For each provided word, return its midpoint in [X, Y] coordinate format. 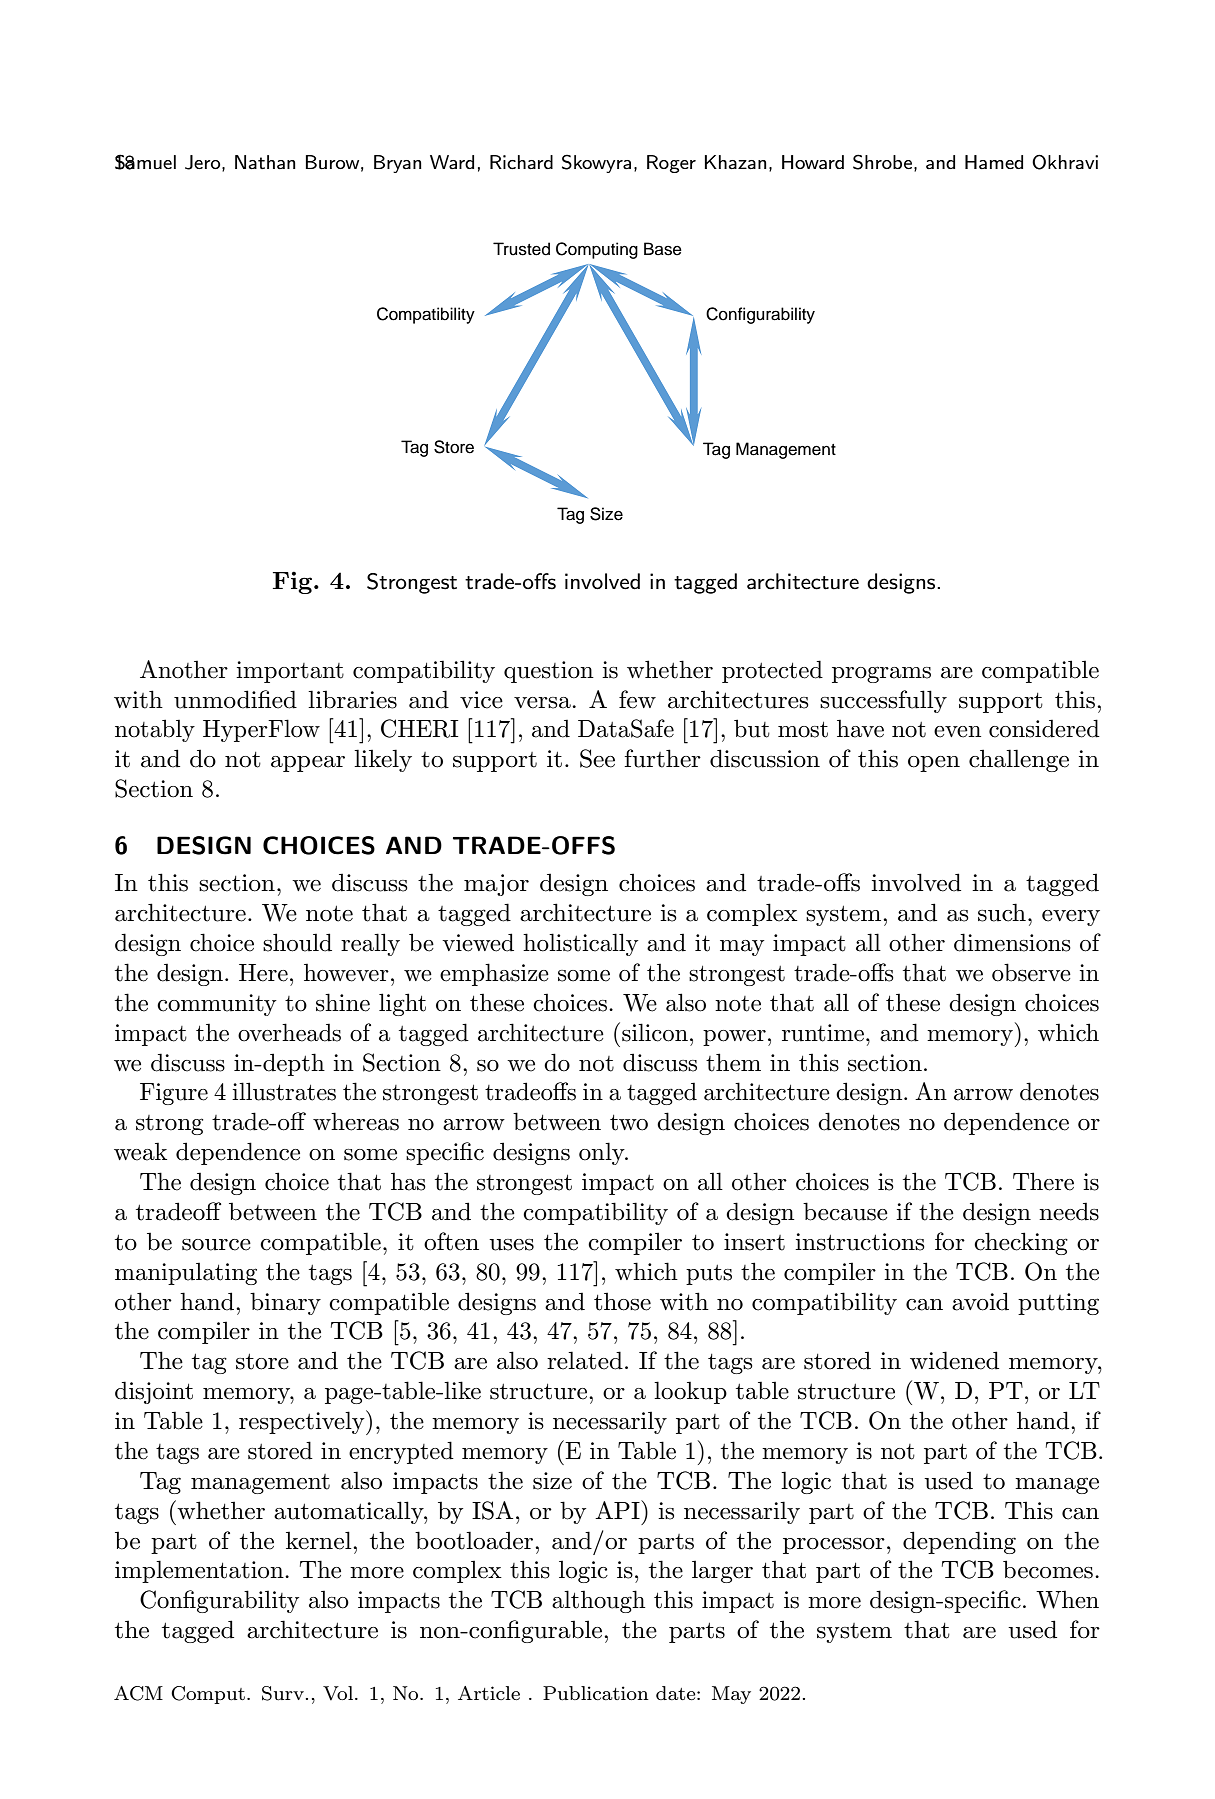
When [1067, 1599]
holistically [580, 944]
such [1002, 912]
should [297, 942]
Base [663, 249]
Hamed [994, 162]
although [598, 1601]
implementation [200, 1571]
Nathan [265, 162]
